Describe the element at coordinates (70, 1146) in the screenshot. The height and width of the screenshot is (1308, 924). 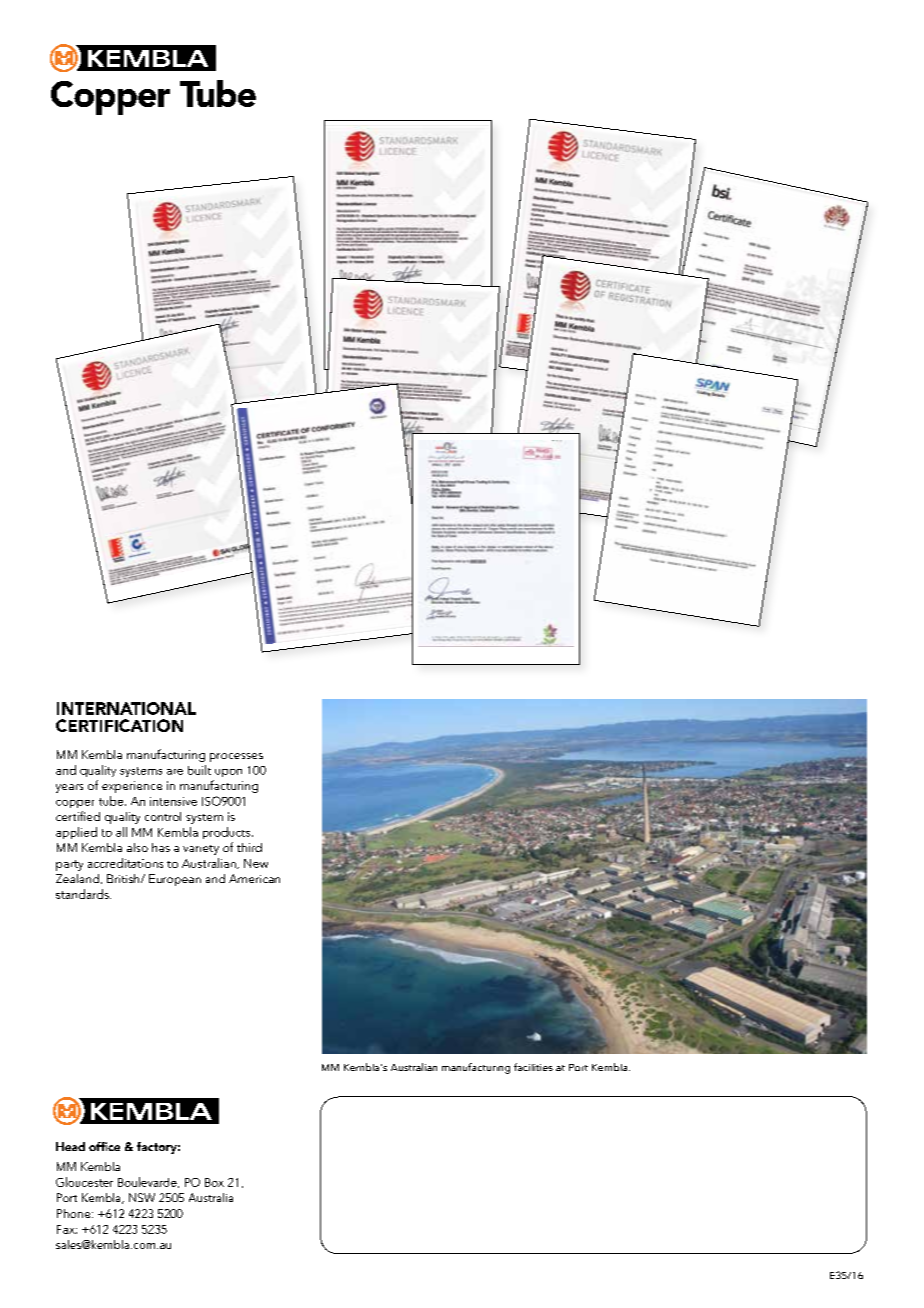
I see `Head` at that location.
